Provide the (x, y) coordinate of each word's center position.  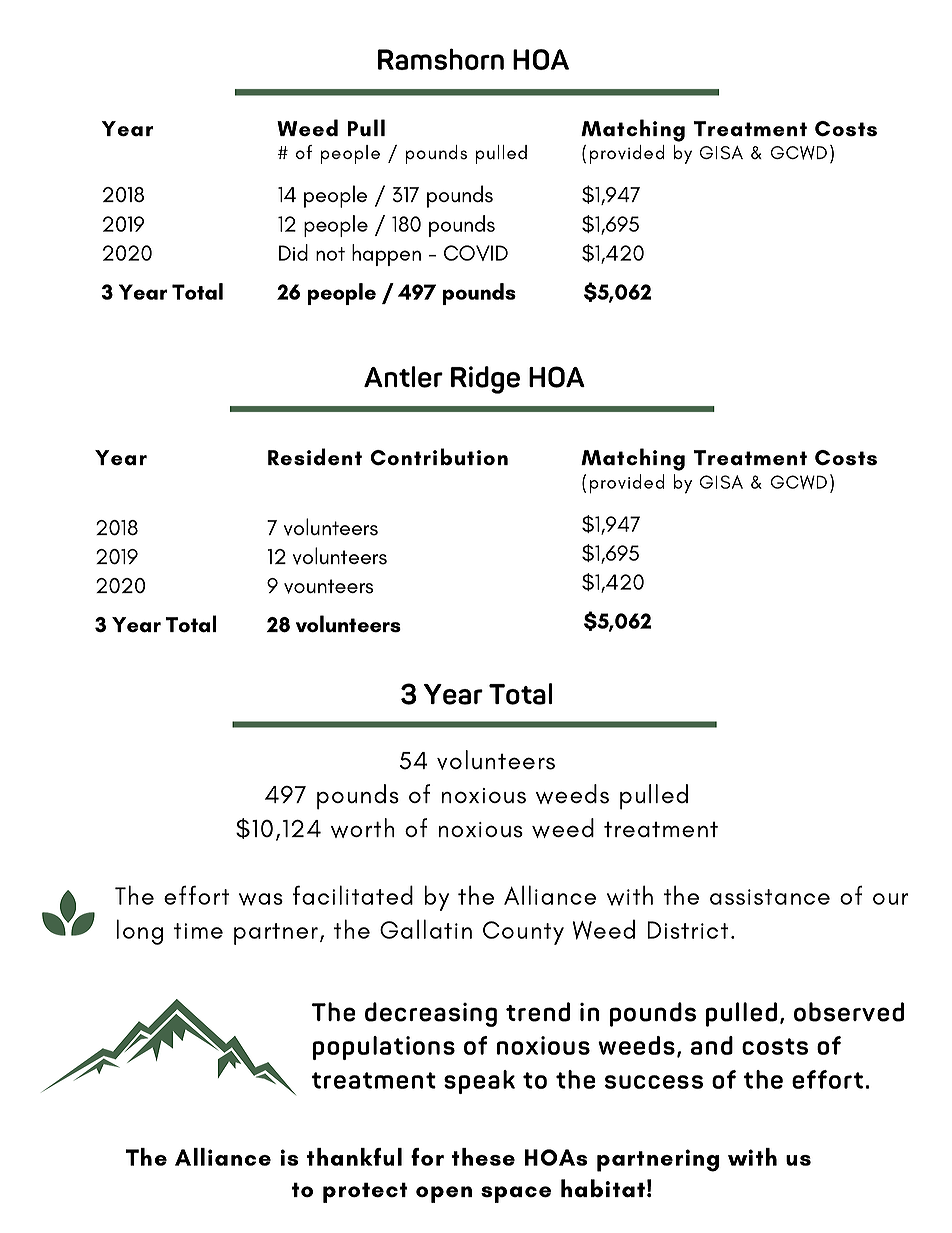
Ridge (485, 380)
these (483, 1157)
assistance (770, 897)
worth (363, 828)
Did (293, 252)
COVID (476, 253)
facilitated (352, 895)
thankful (354, 1157)
